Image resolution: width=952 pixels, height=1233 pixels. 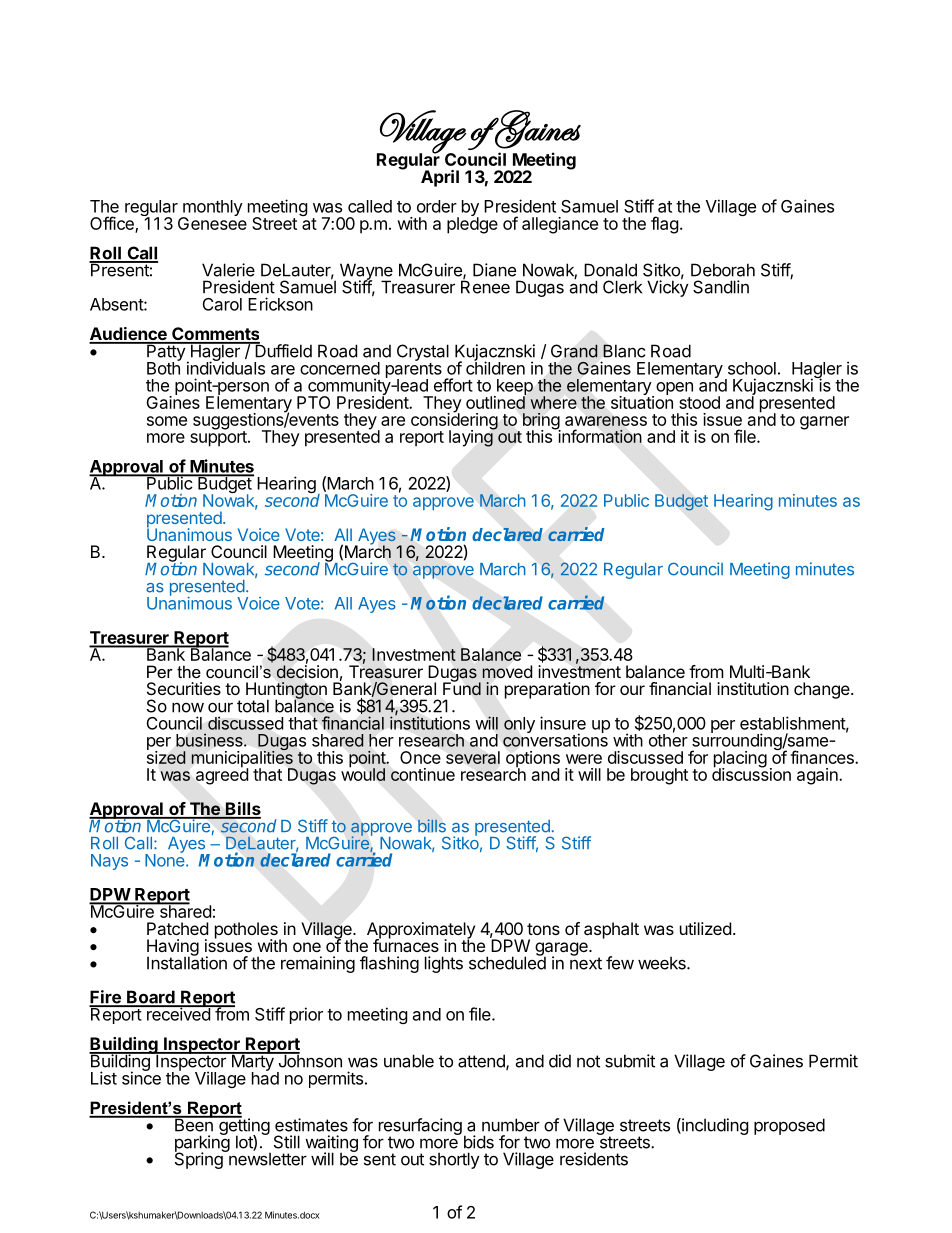 I want to click on Securities, so click(x=184, y=688).
